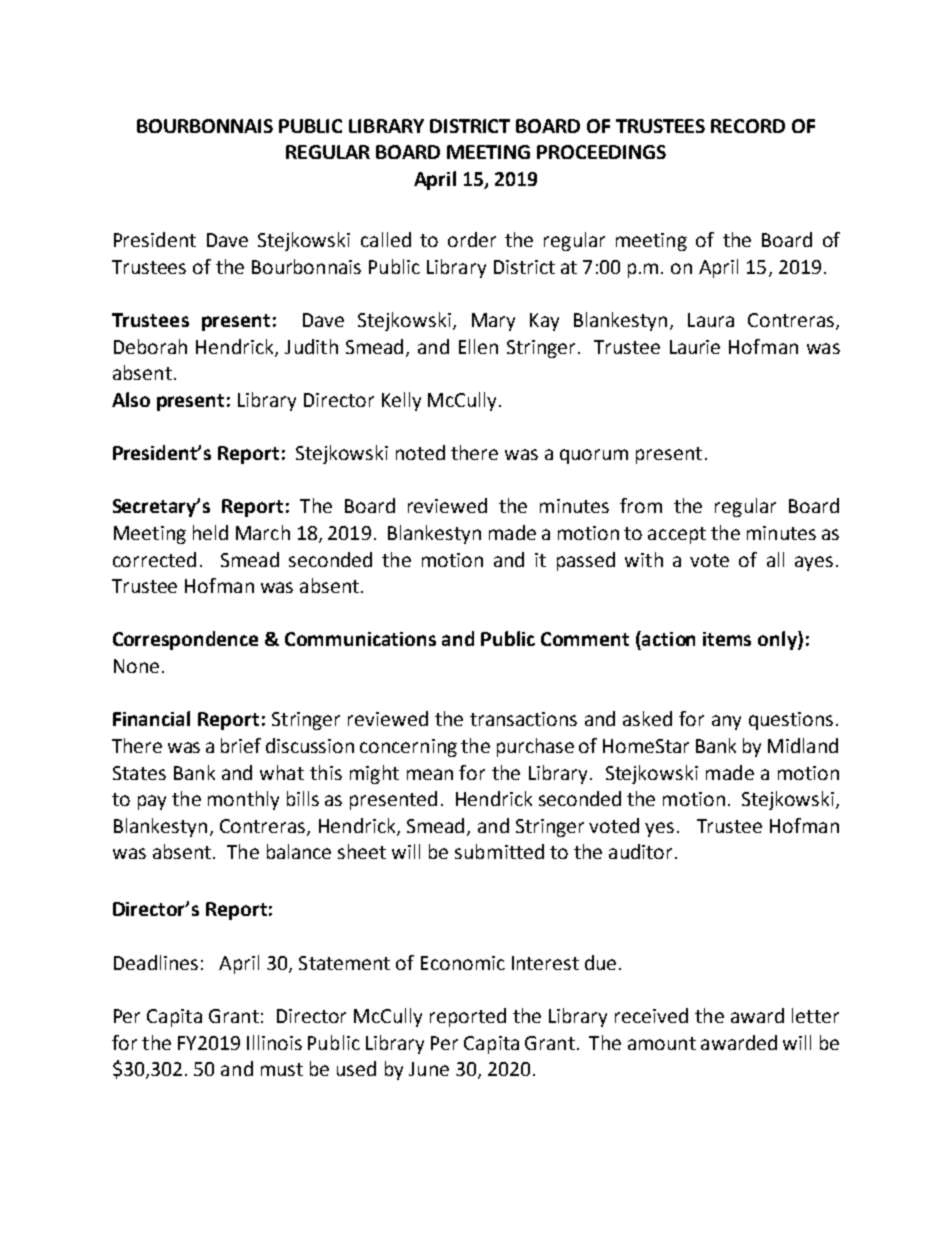 This screenshot has height=1233, width=952. Describe the element at coordinates (241, 745) in the screenshot. I see `brief` at that location.
